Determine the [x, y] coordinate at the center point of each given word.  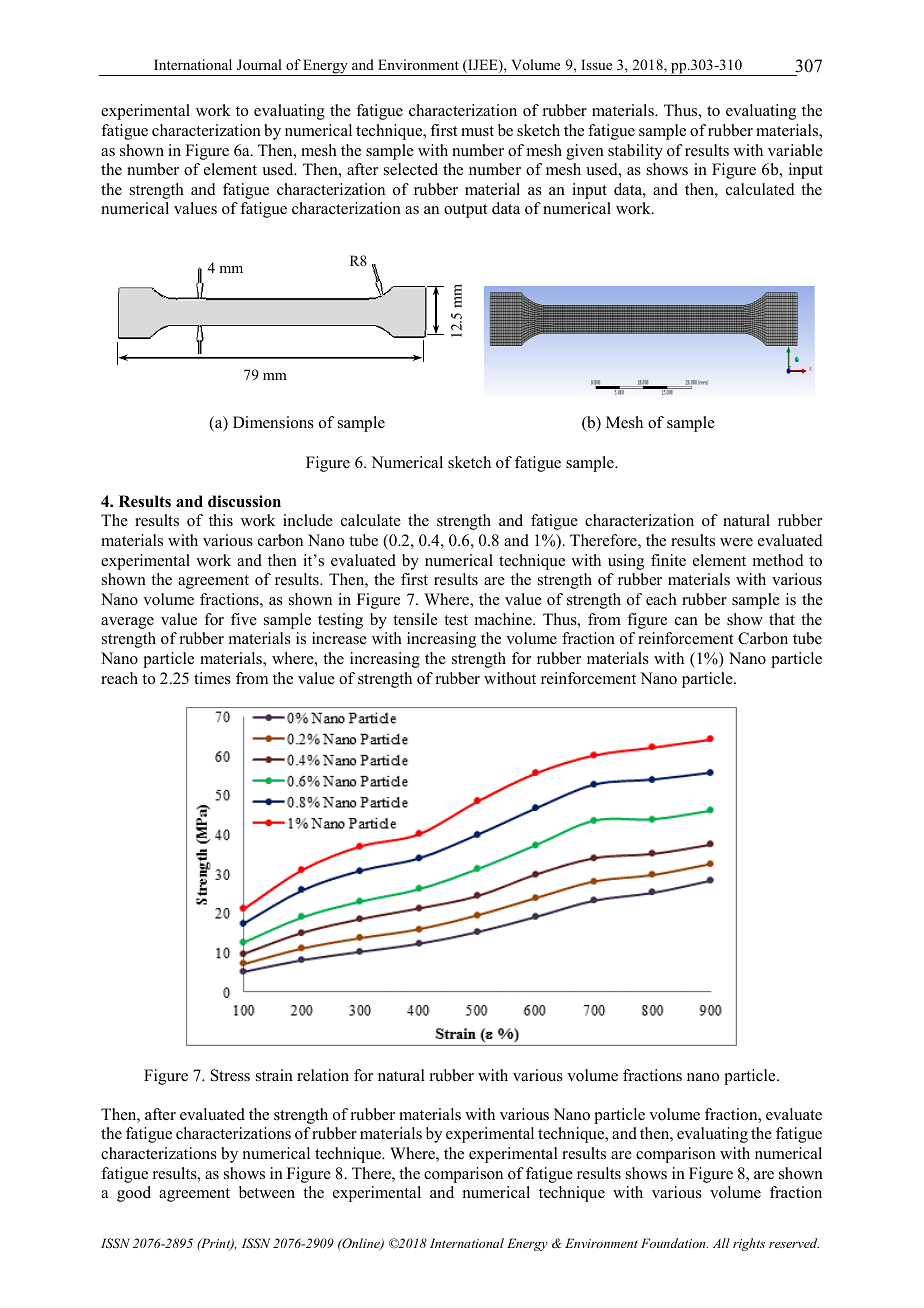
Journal [259, 65]
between [267, 1192]
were [736, 542]
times [212, 678]
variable [795, 150]
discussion [244, 501]
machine [504, 619]
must [477, 131]
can [686, 621]
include [308, 520]
